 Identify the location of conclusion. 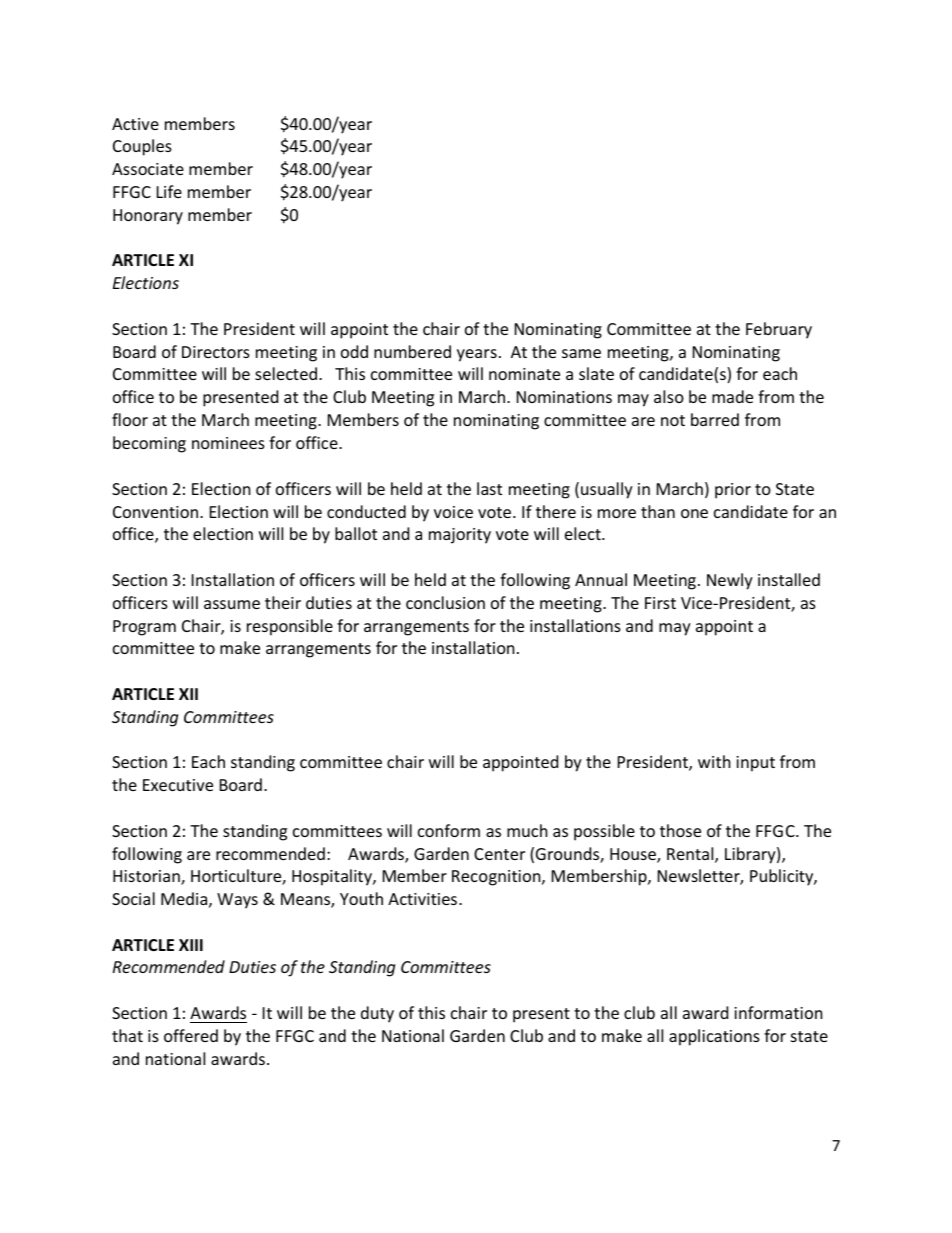
(445, 602).
